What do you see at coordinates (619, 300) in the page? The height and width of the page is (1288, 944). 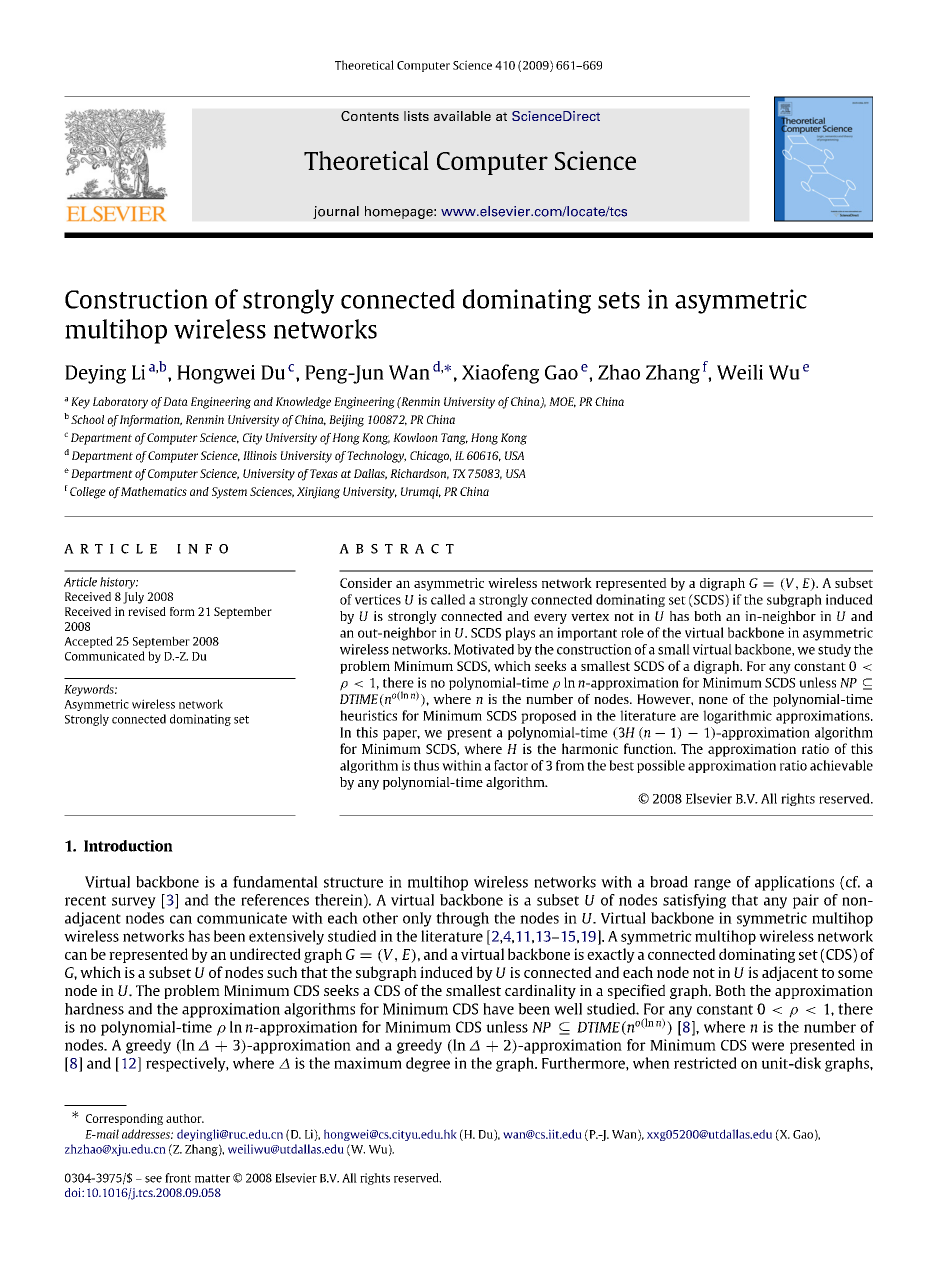 I see `sets` at bounding box center [619, 300].
